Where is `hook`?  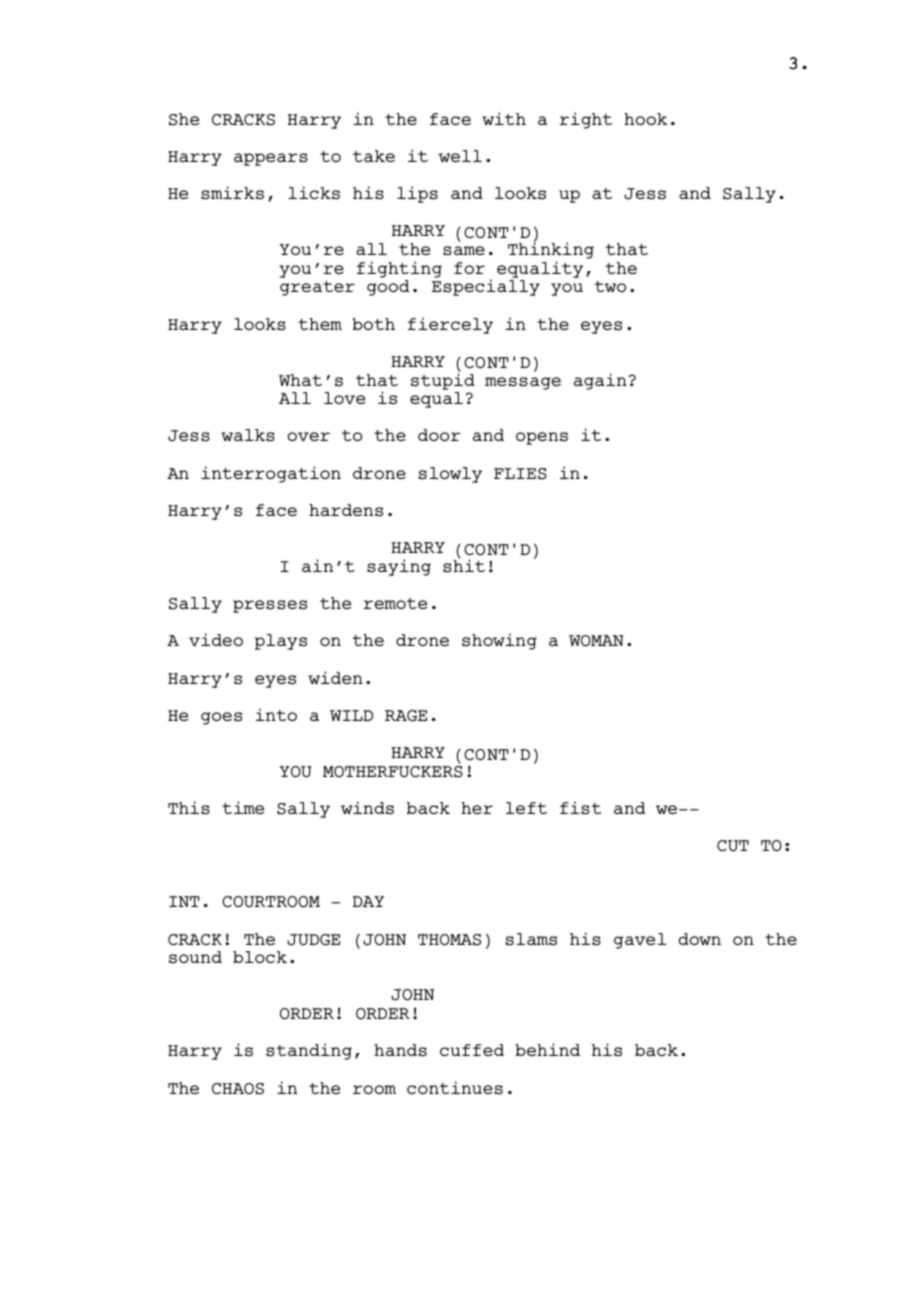
hook is located at coordinates (646, 119).
